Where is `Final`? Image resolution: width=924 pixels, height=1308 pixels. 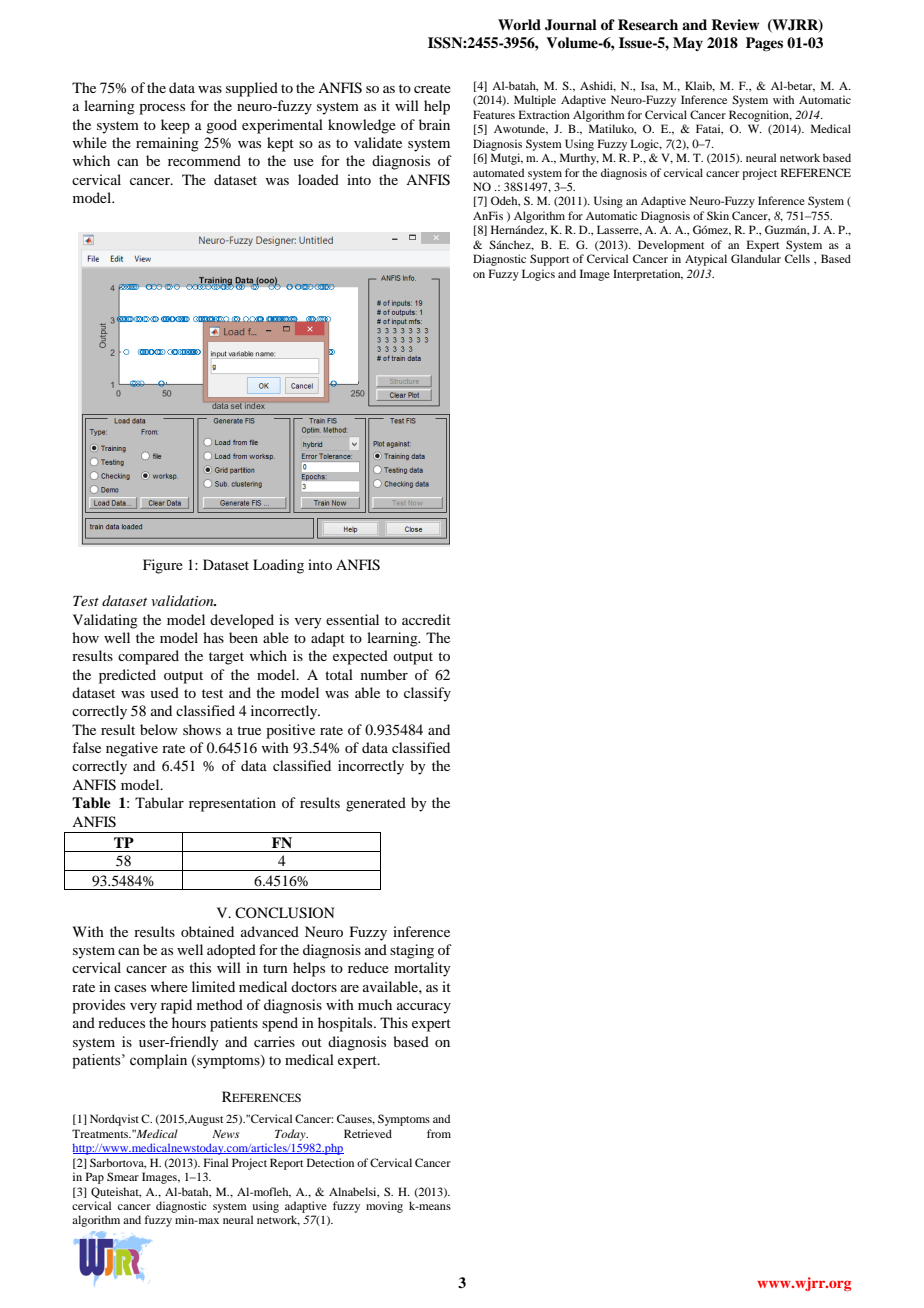
Final is located at coordinates (216, 1162).
